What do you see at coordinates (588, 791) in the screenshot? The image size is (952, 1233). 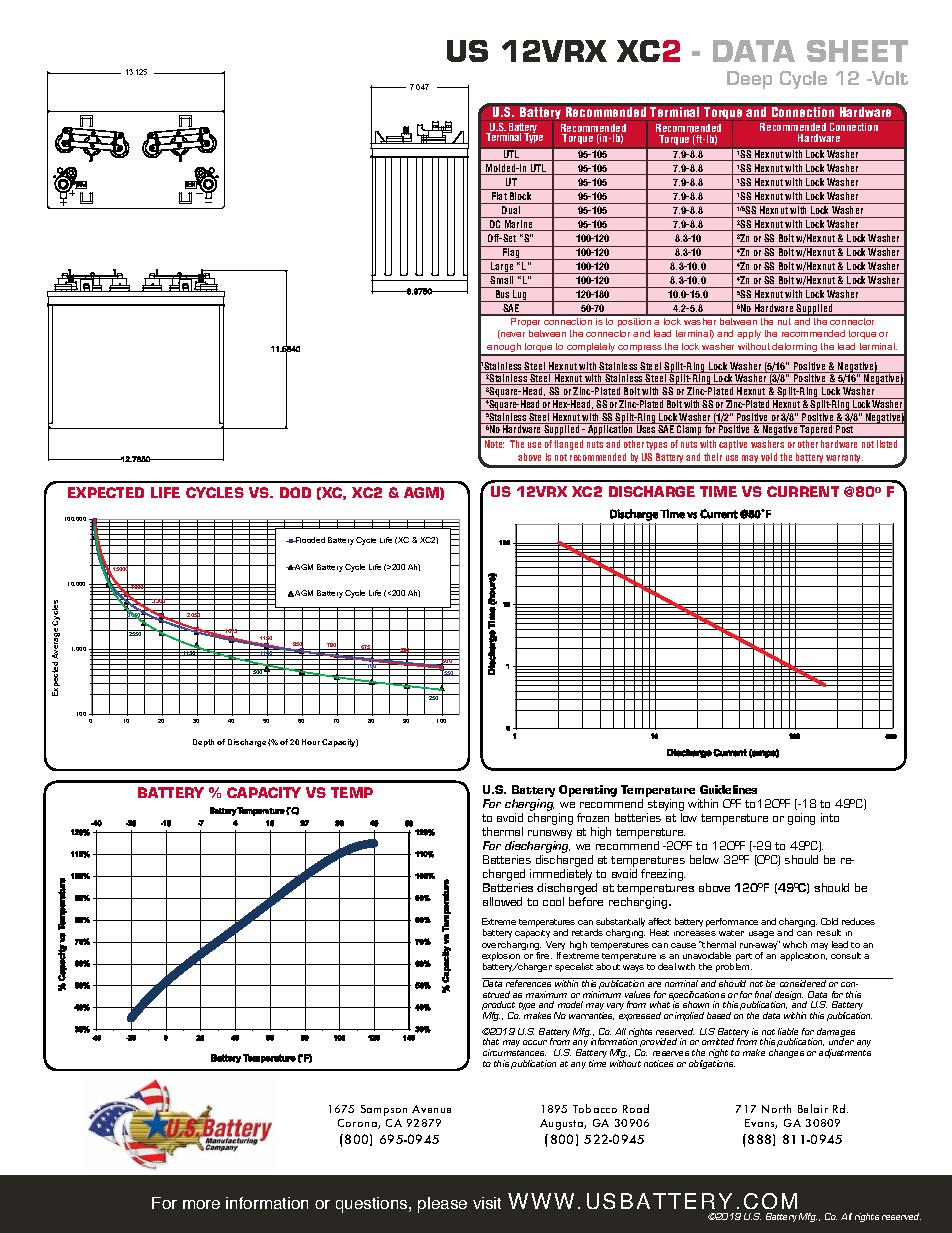 I see `Operating` at bounding box center [588, 791].
